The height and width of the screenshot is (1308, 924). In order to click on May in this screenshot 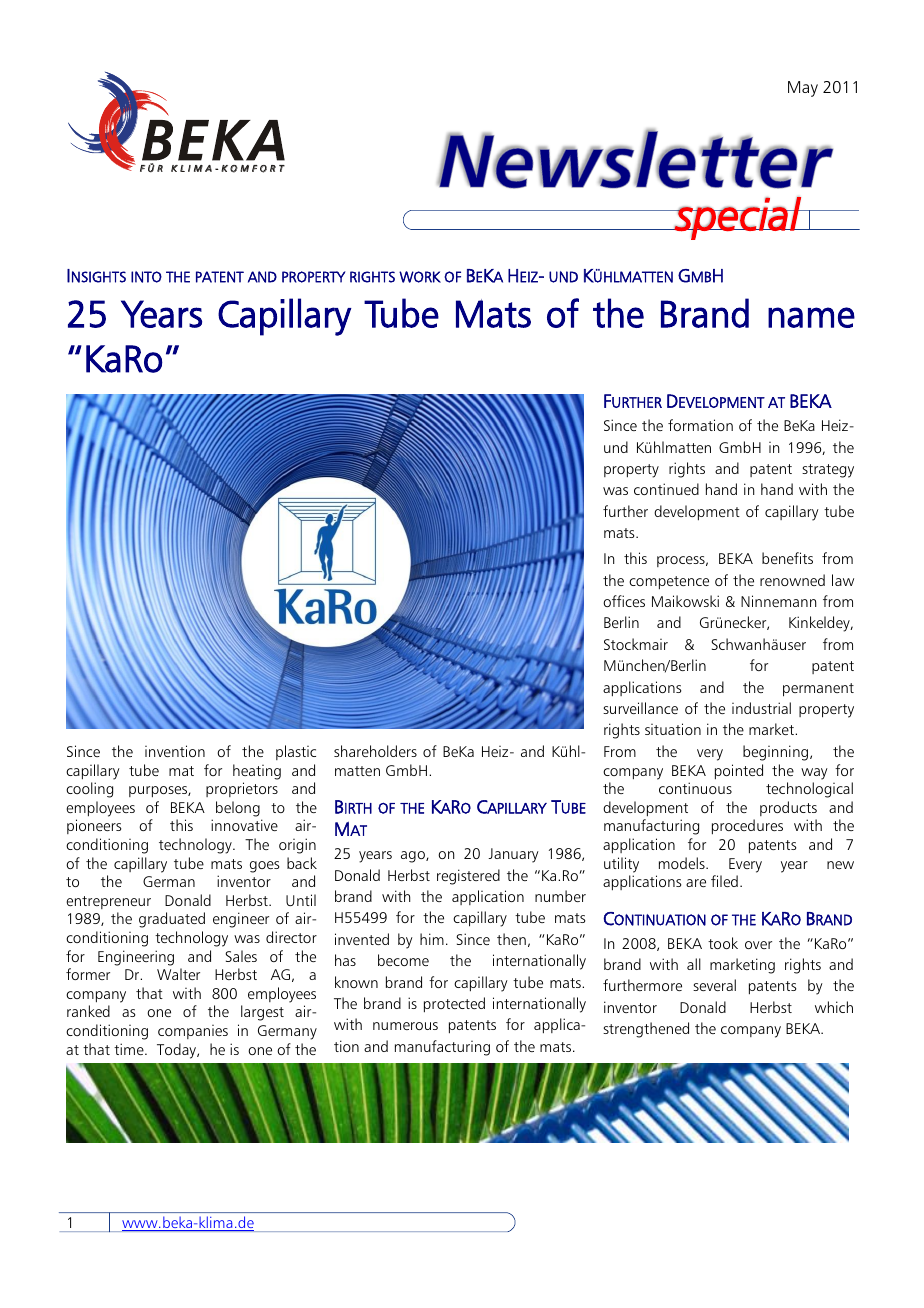, I will do `click(803, 89)`.
